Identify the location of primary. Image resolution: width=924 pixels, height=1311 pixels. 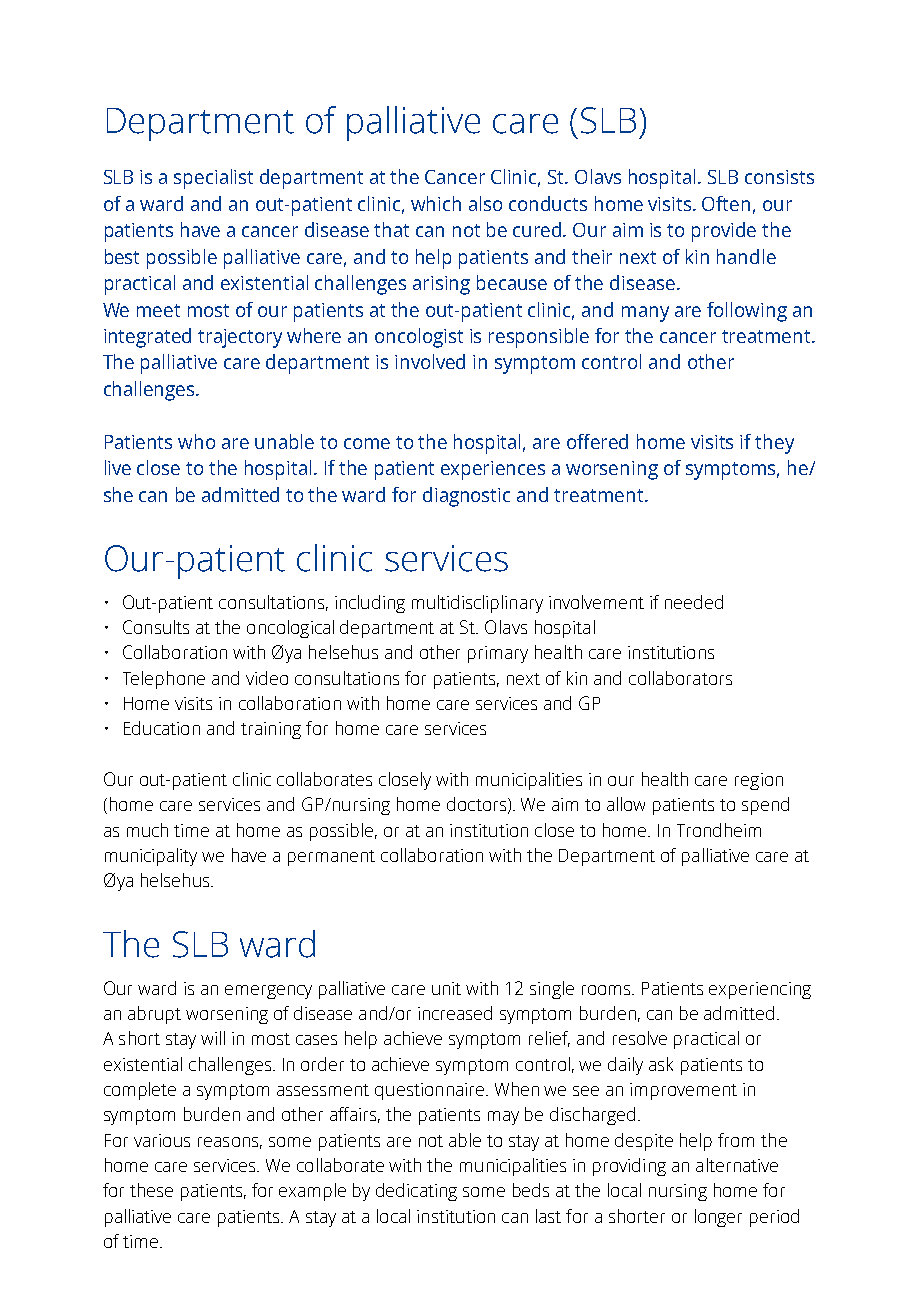
(498, 654).
